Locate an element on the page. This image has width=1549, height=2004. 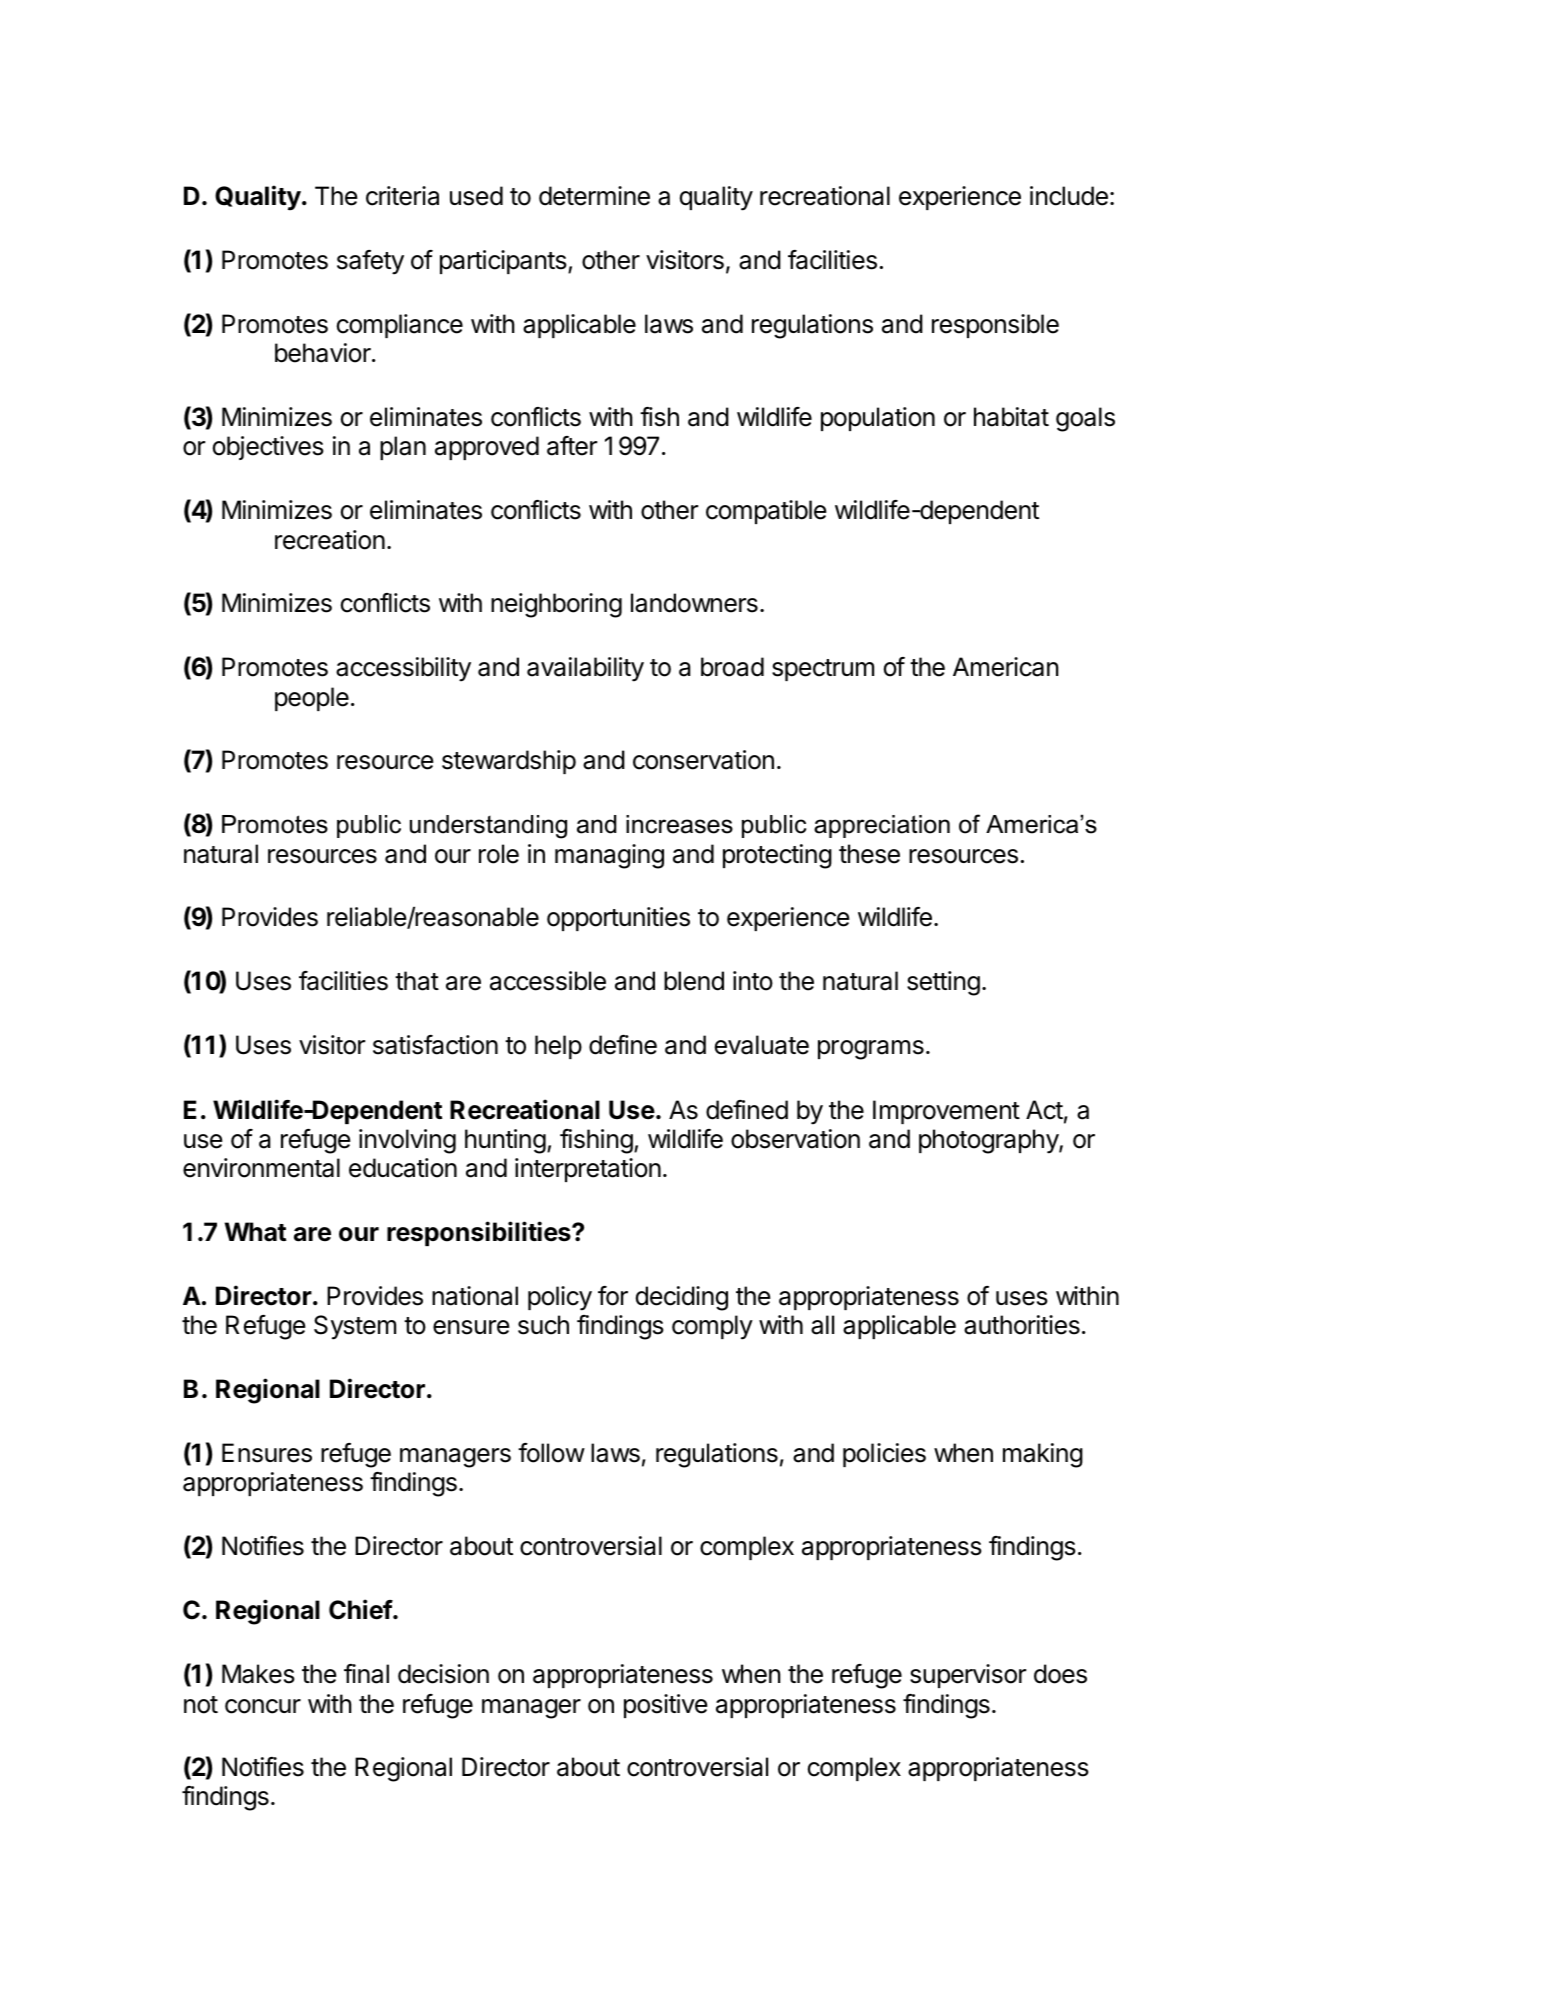
people is located at coordinates (312, 699).
